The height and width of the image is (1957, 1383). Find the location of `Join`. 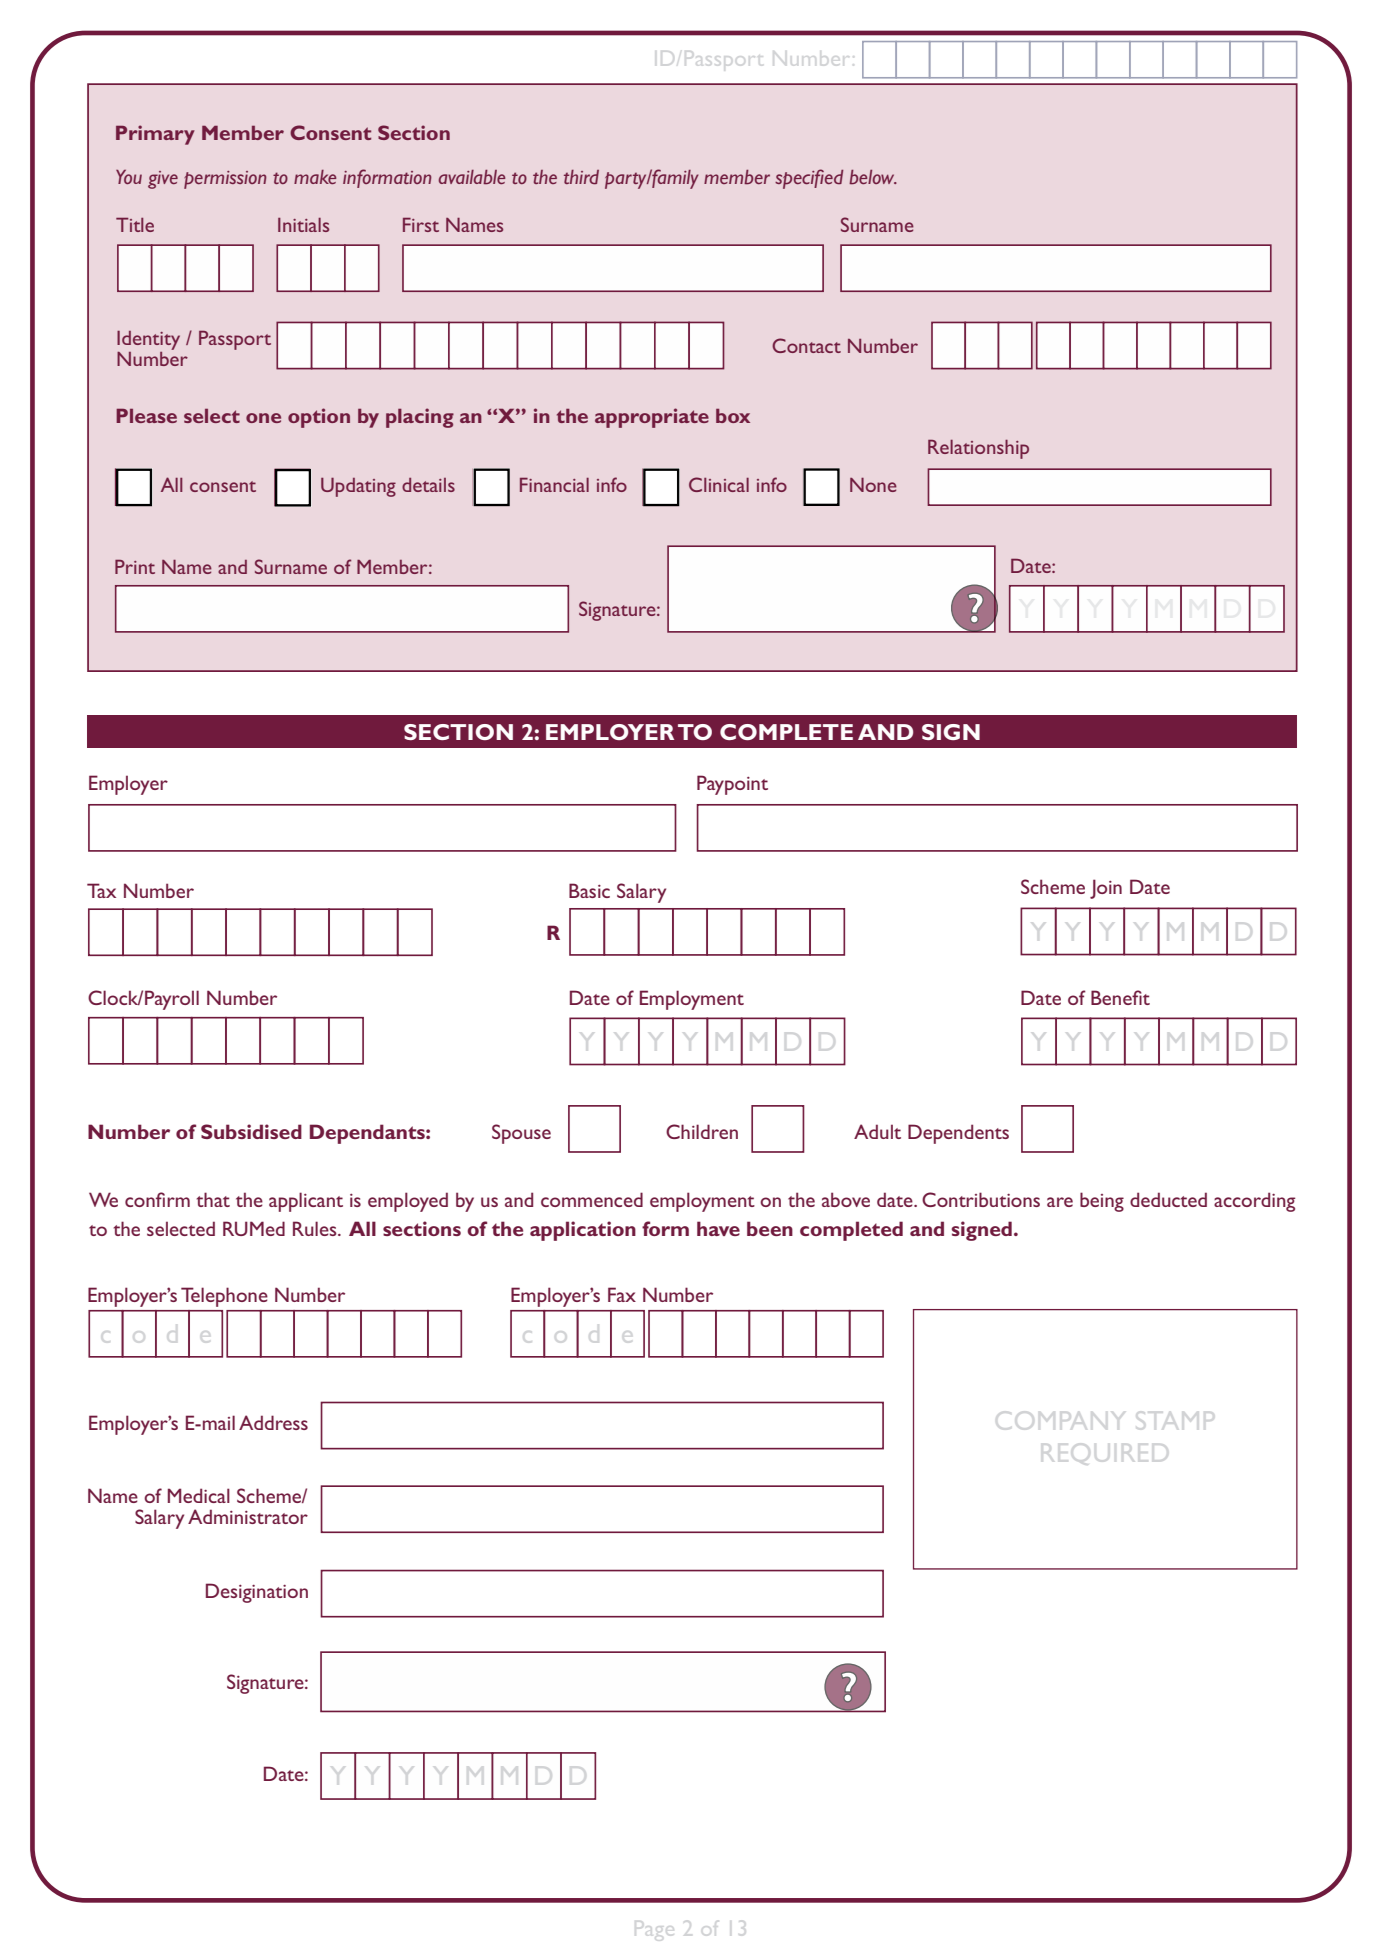

Join is located at coordinates (1106, 889).
